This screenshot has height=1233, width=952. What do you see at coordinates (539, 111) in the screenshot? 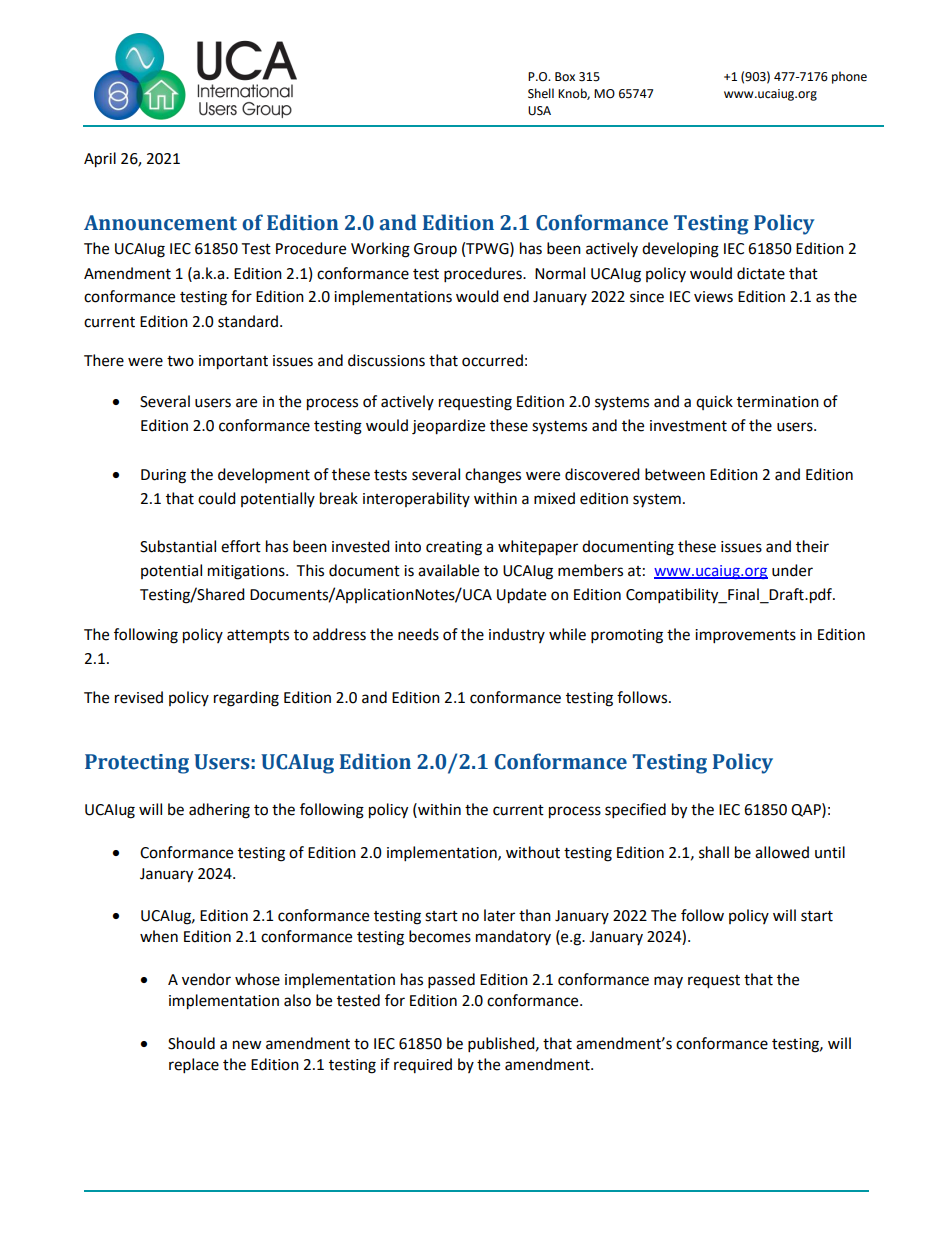
I see `USA` at bounding box center [539, 111].
